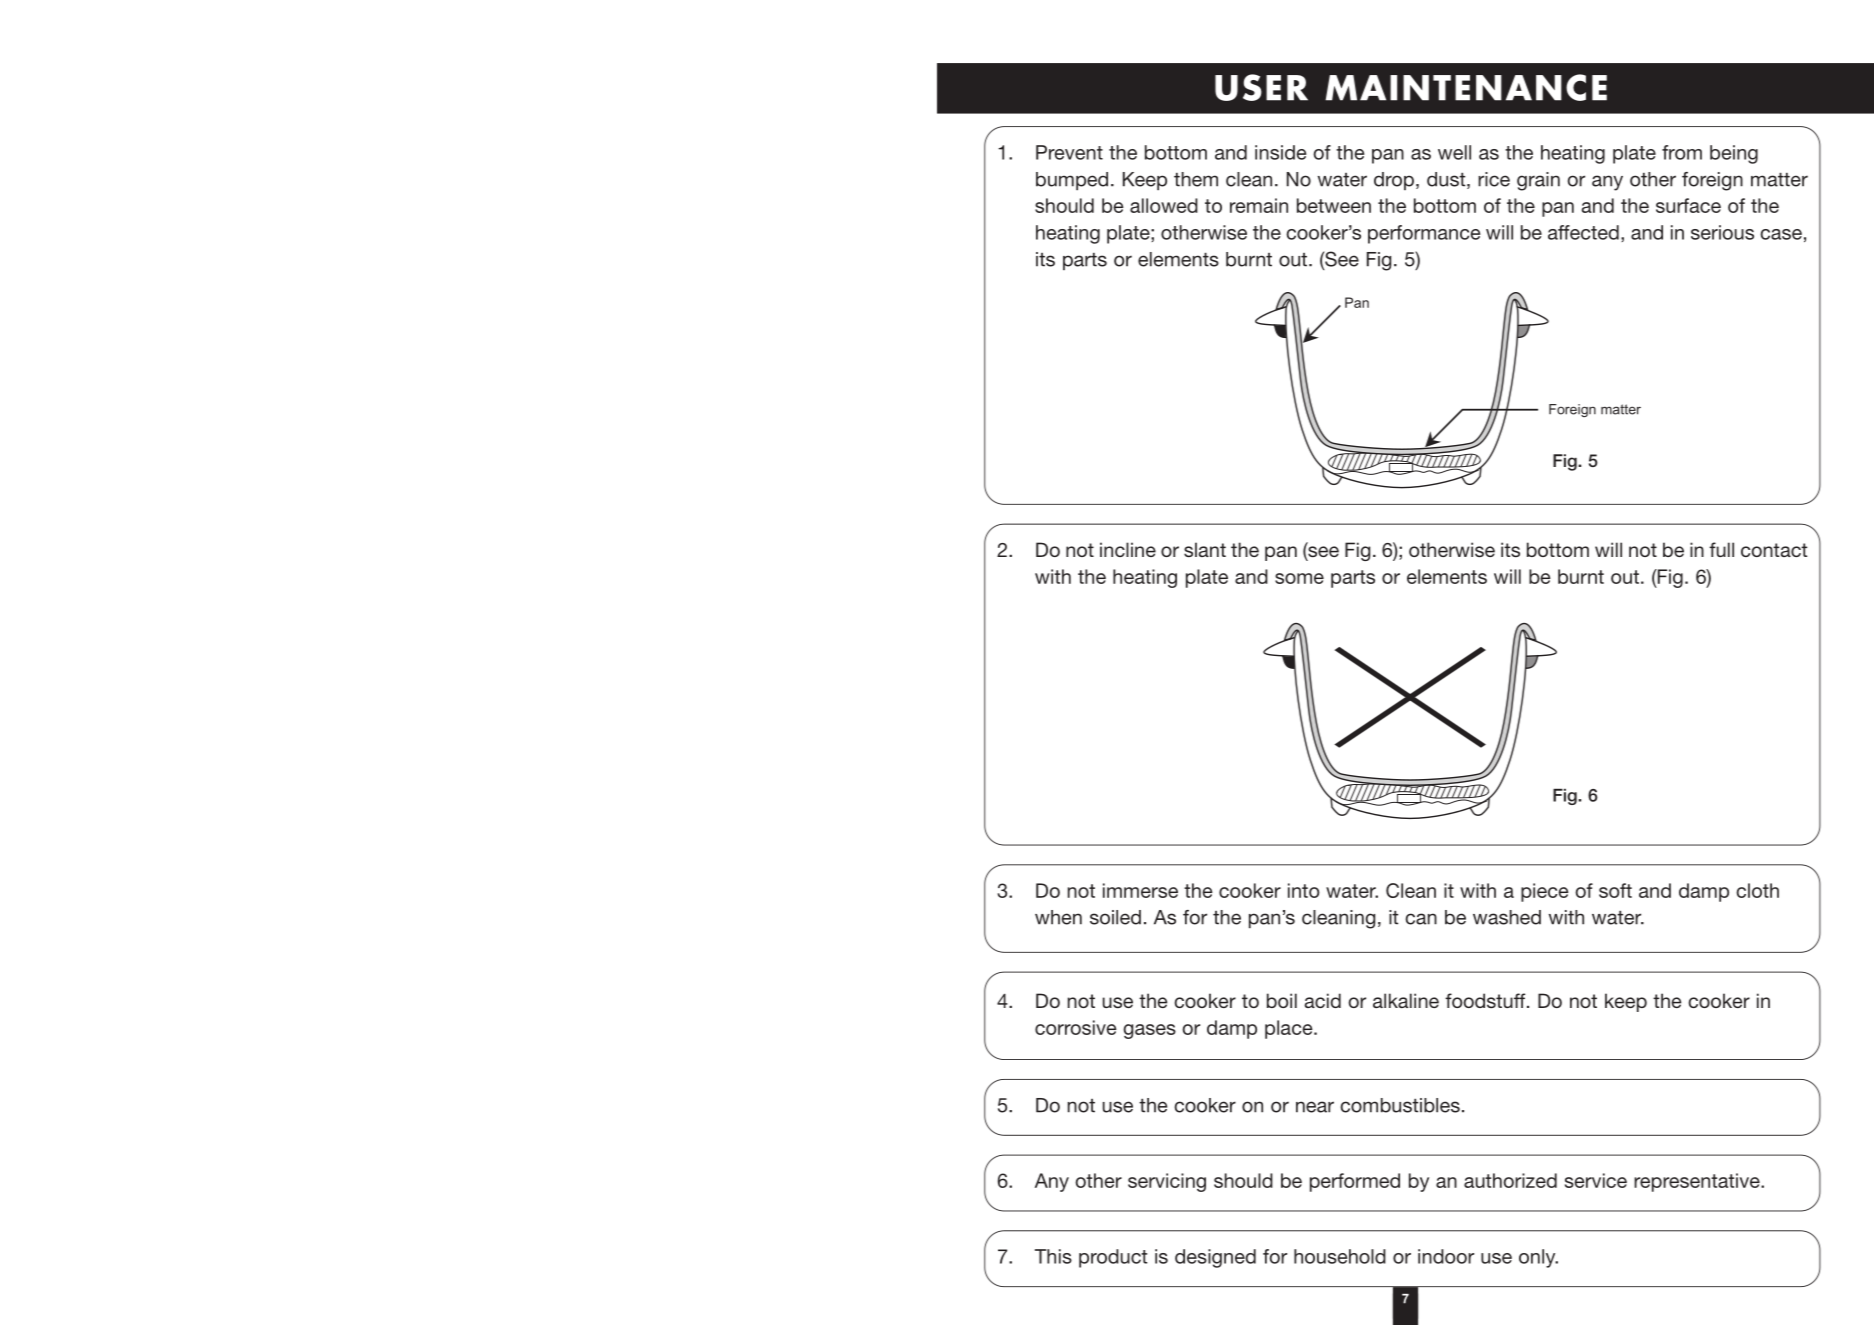  What do you see at coordinates (1446, 1256) in the screenshot?
I see `indoor` at bounding box center [1446, 1256].
